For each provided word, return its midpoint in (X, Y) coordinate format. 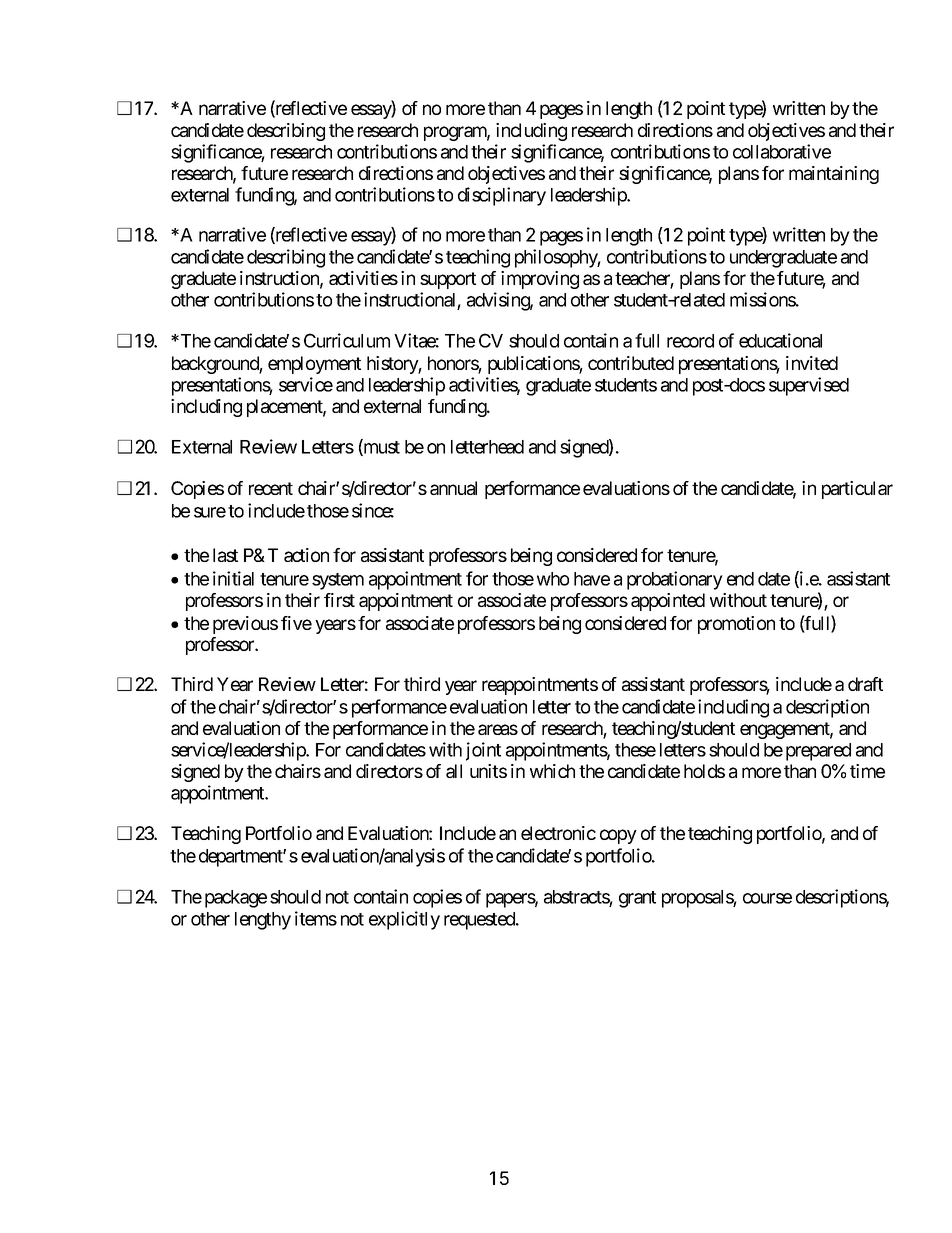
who (553, 579)
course (767, 898)
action (306, 555)
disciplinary (502, 196)
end (740, 579)
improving (540, 280)
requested (480, 921)
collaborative (782, 151)
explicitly (404, 920)
